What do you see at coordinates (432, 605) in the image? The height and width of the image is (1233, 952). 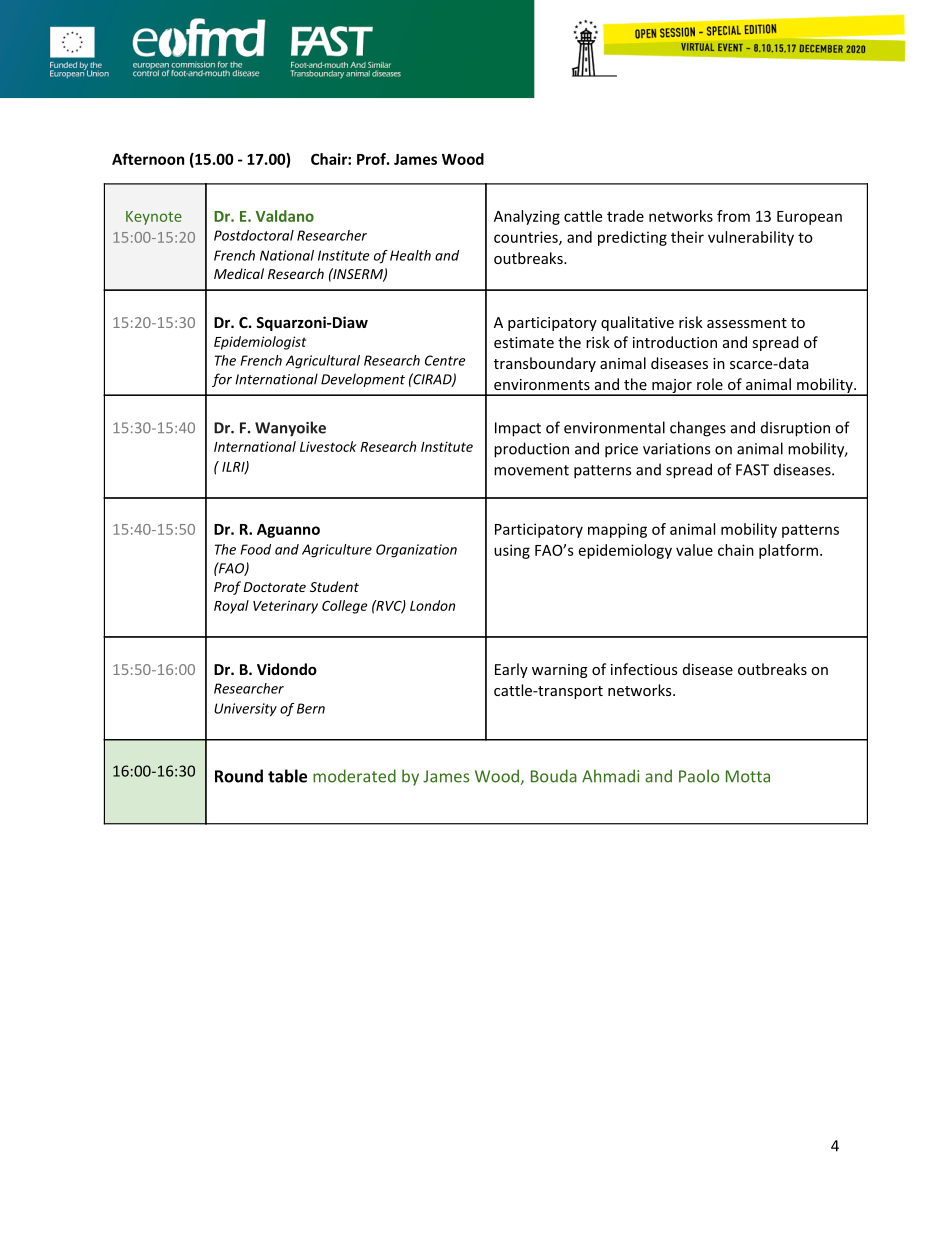 I see `London` at bounding box center [432, 605].
